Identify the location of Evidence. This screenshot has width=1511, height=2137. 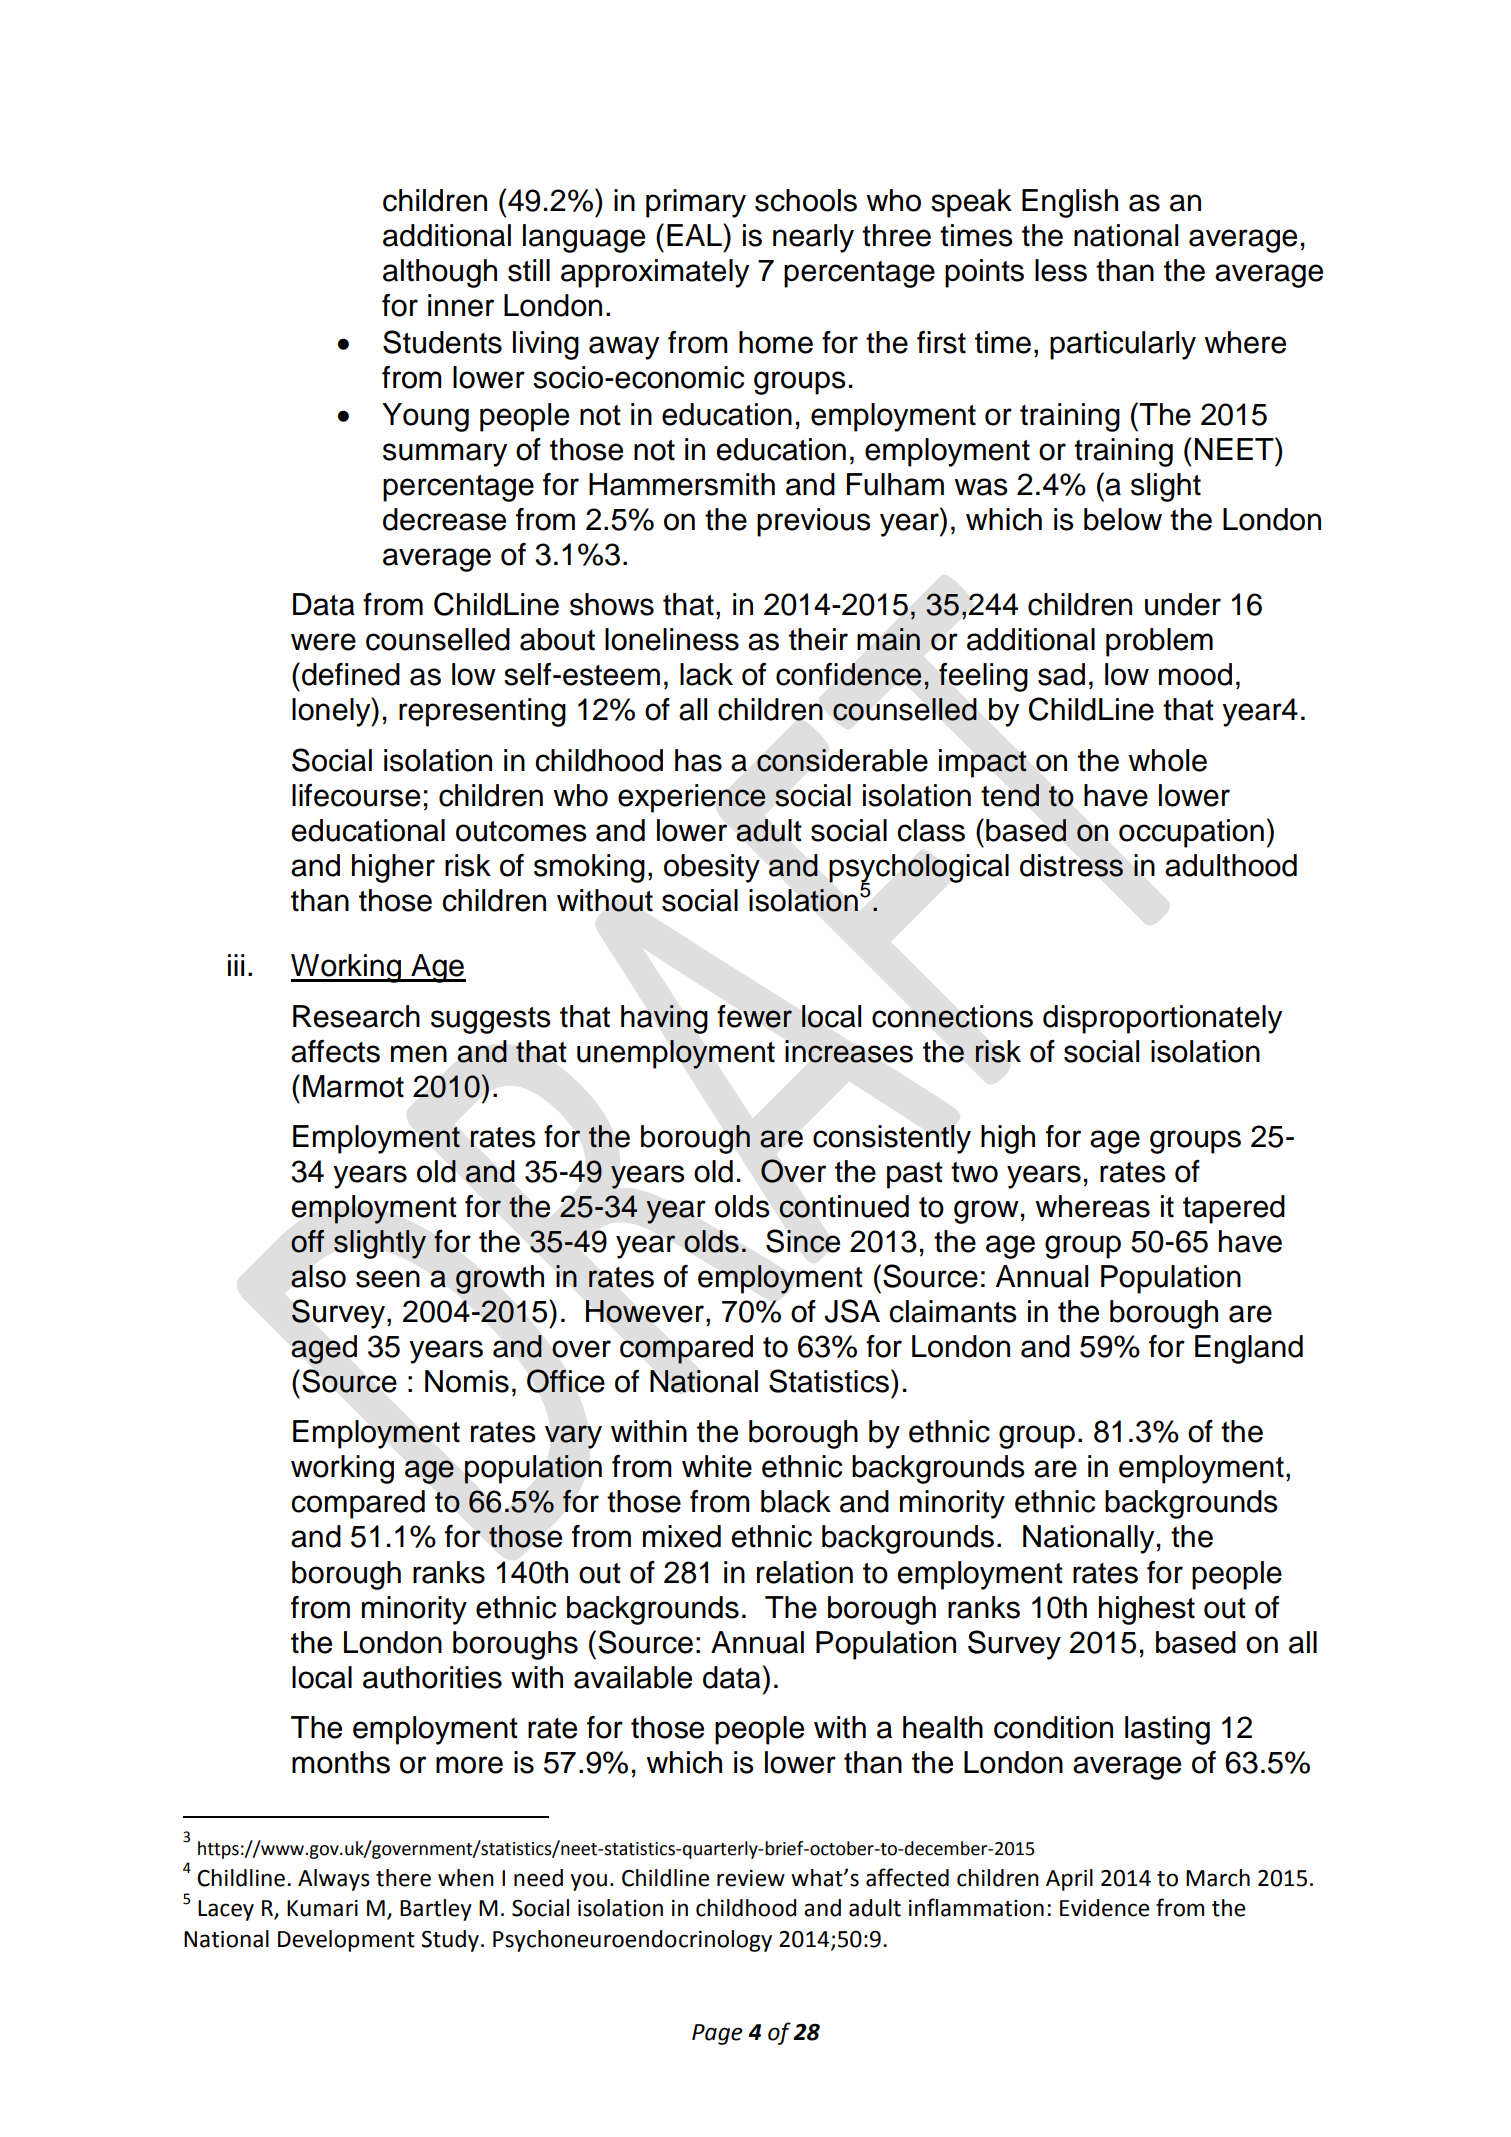
(1104, 1908).
